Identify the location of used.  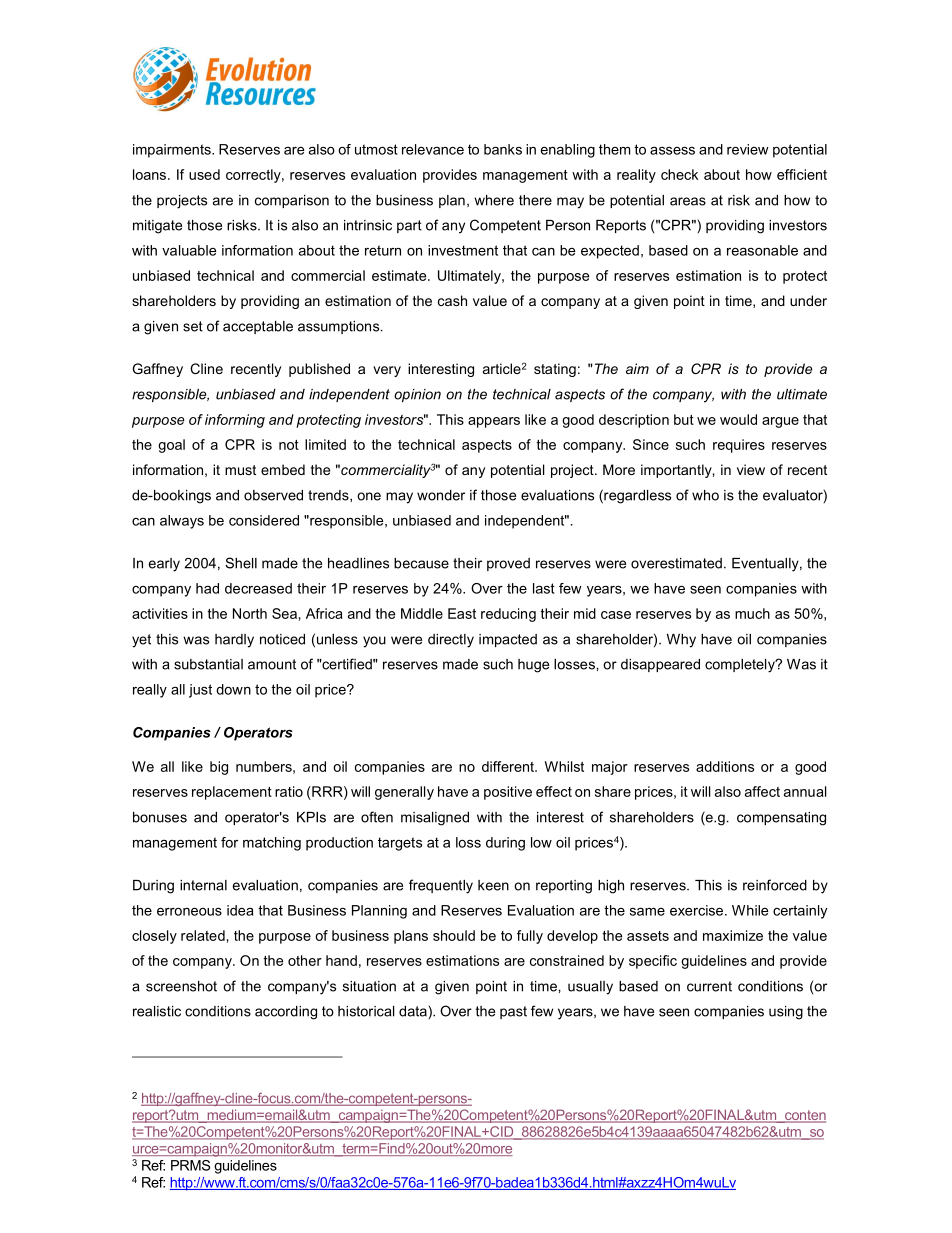
(204, 174).
